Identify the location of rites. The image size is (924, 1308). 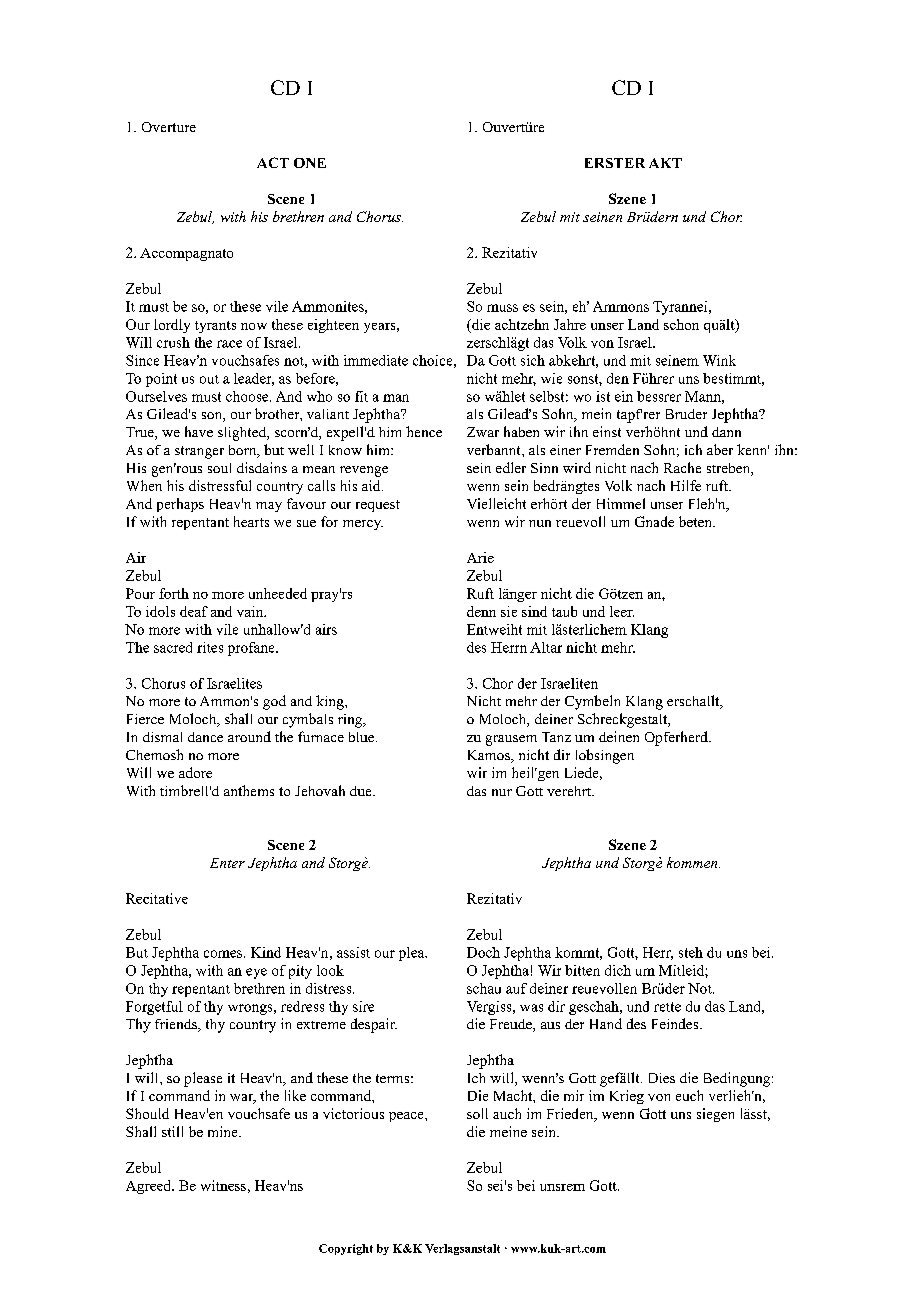
(210, 647).
